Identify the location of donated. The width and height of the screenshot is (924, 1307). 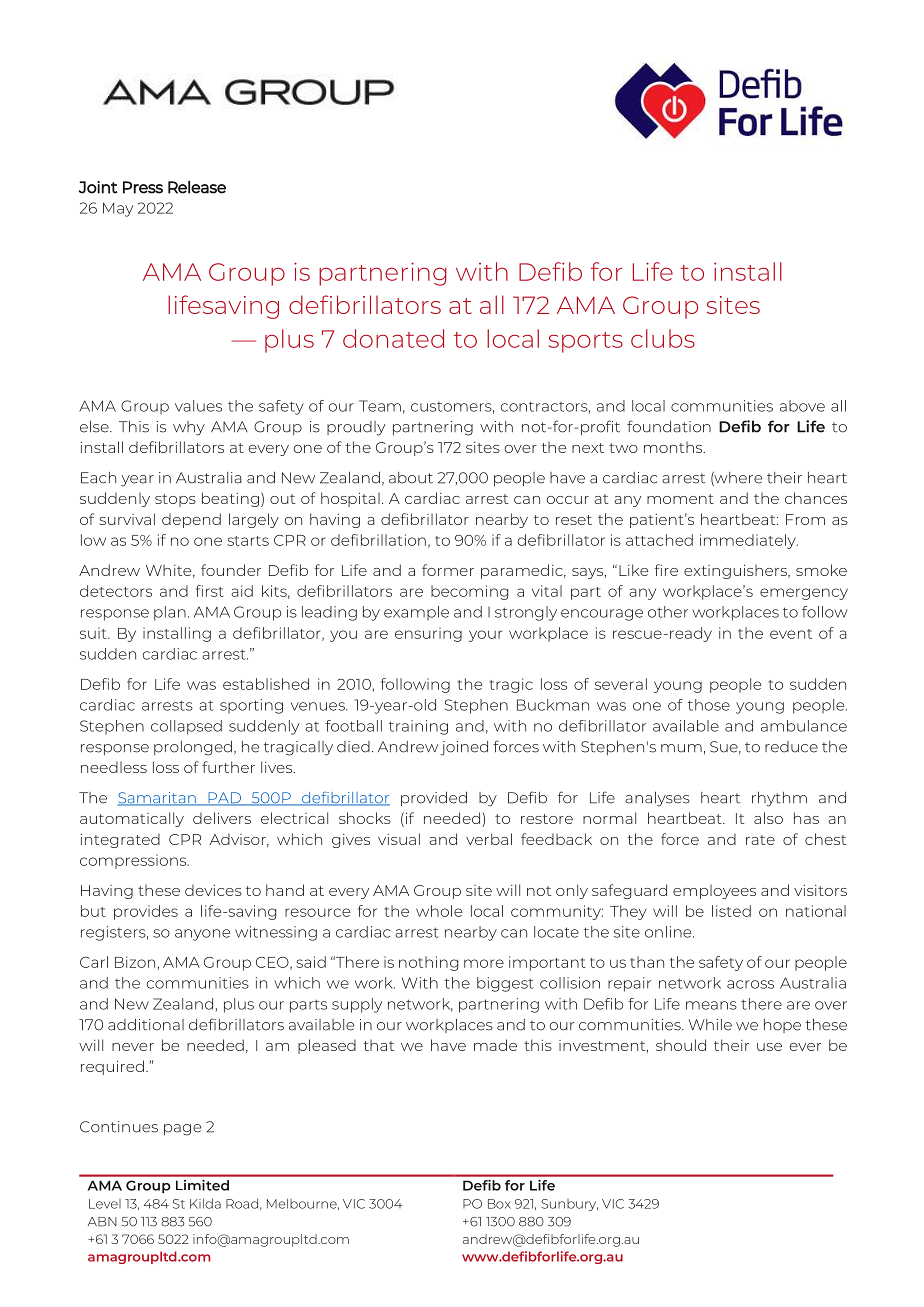
(393, 338).
